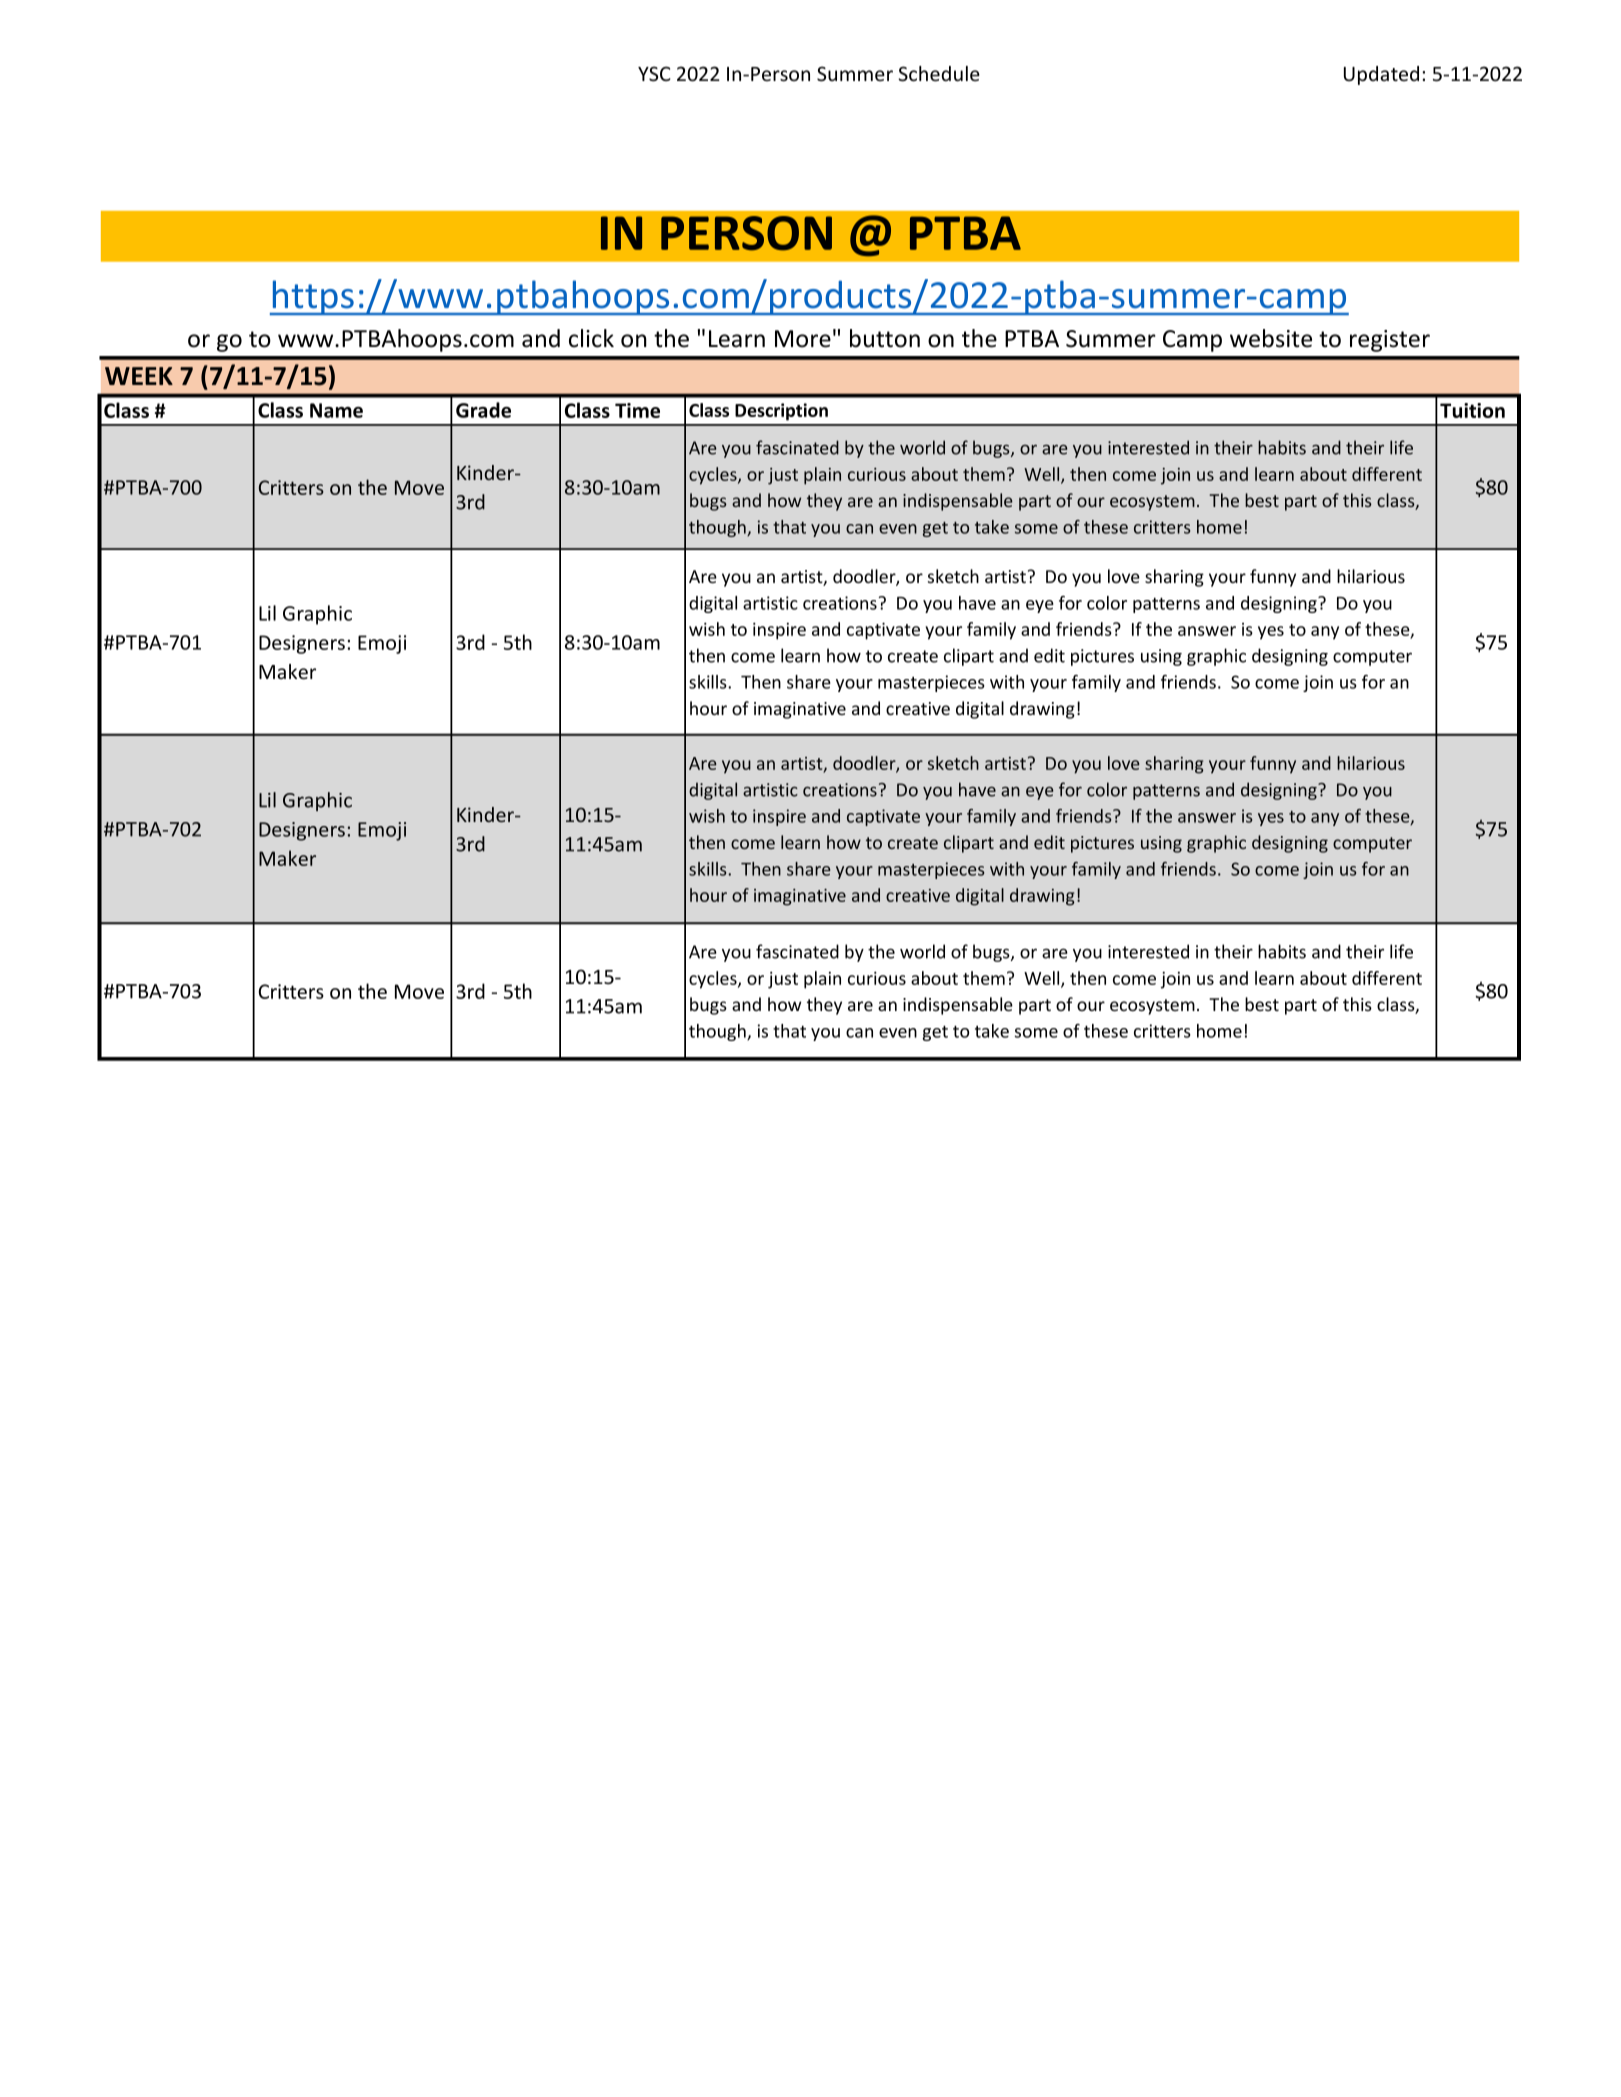 The width and height of the screenshot is (1621, 2097). What do you see at coordinates (139, 376) in the screenshot?
I see `WEEK` at bounding box center [139, 376].
